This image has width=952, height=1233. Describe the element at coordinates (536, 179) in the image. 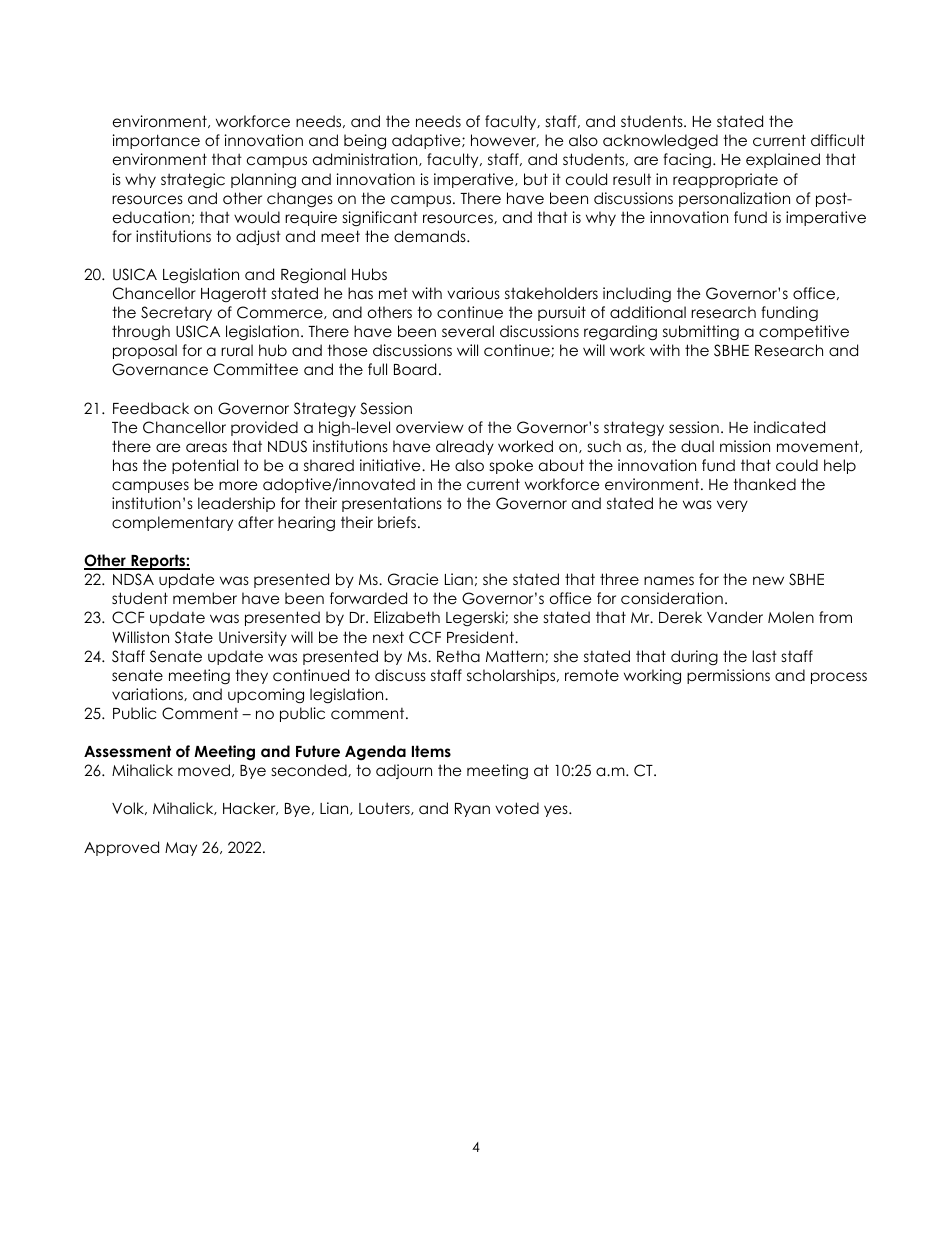

I see `but` at that location.
